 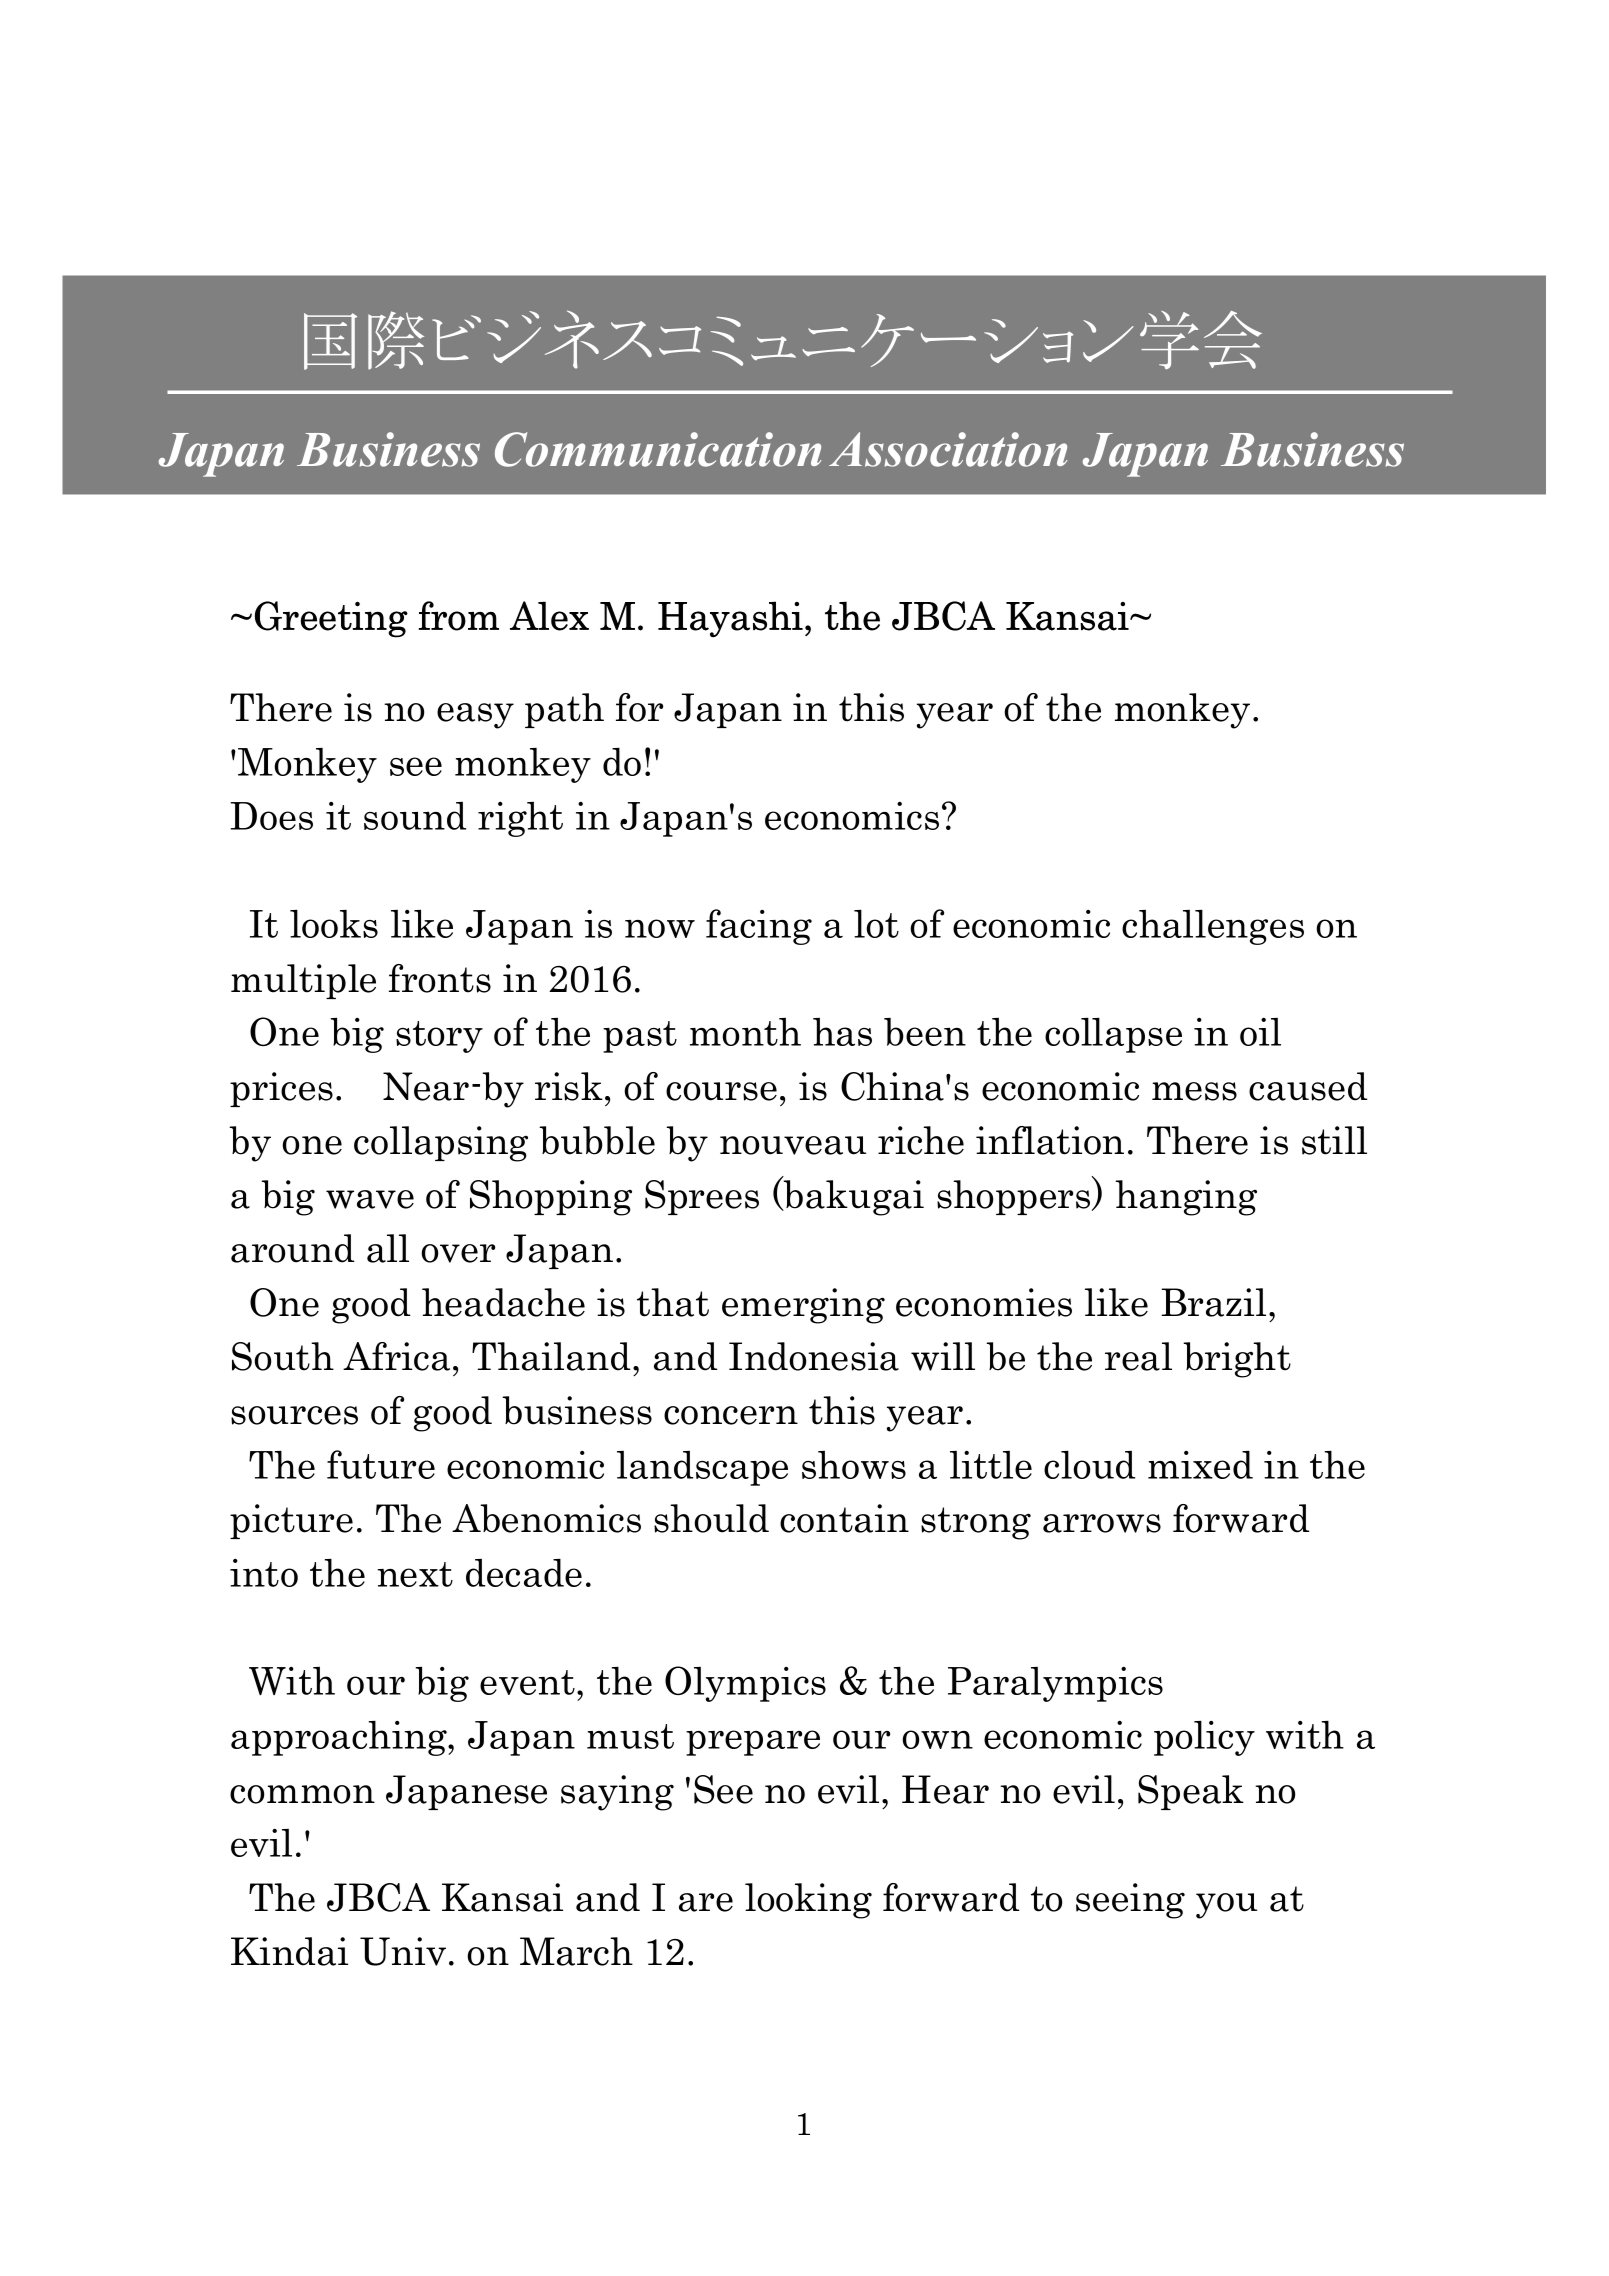 I want to click on seeing, so click(x=1130, y=1901).
